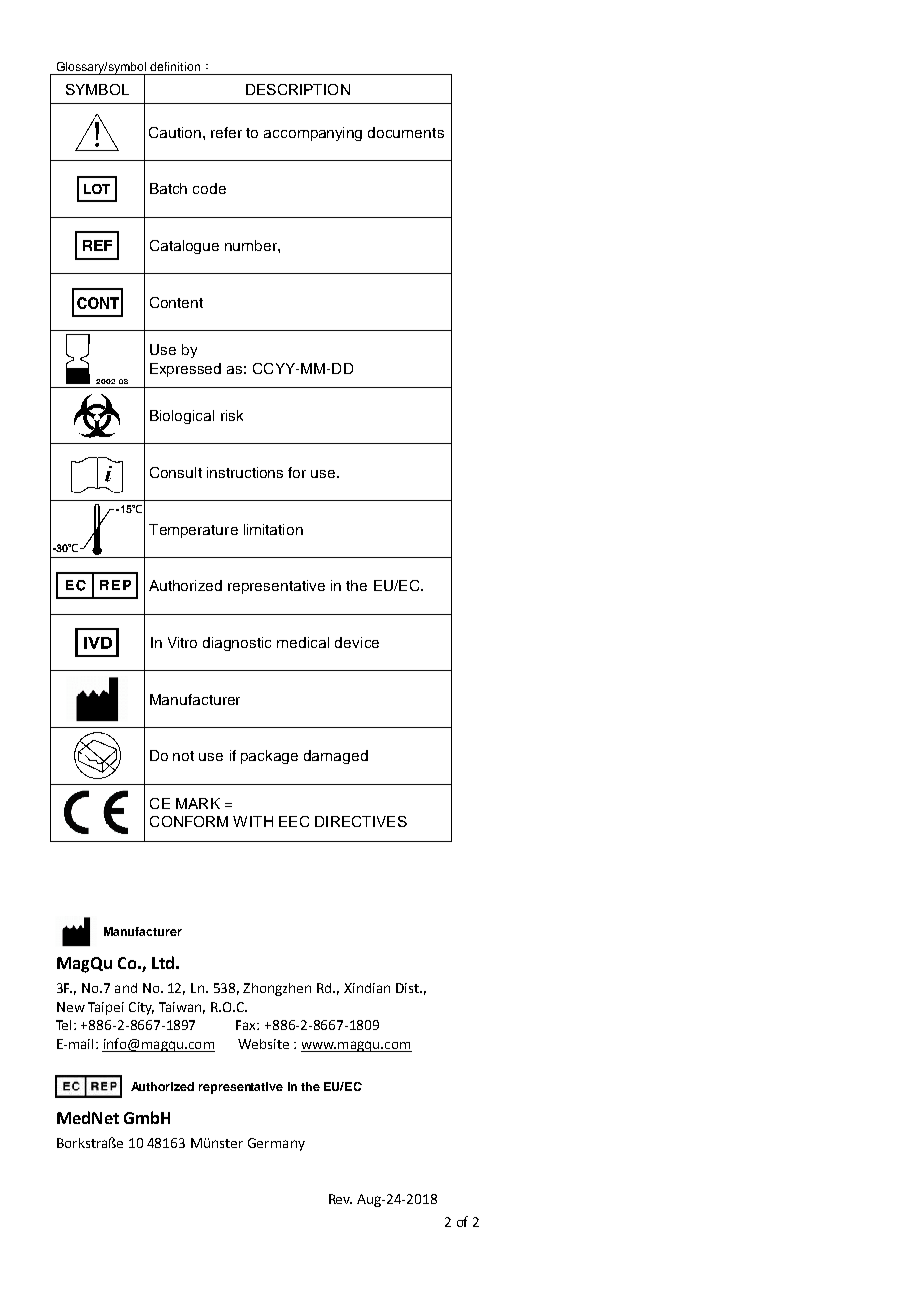  I want to click on Tel, so click(65, 1025).
